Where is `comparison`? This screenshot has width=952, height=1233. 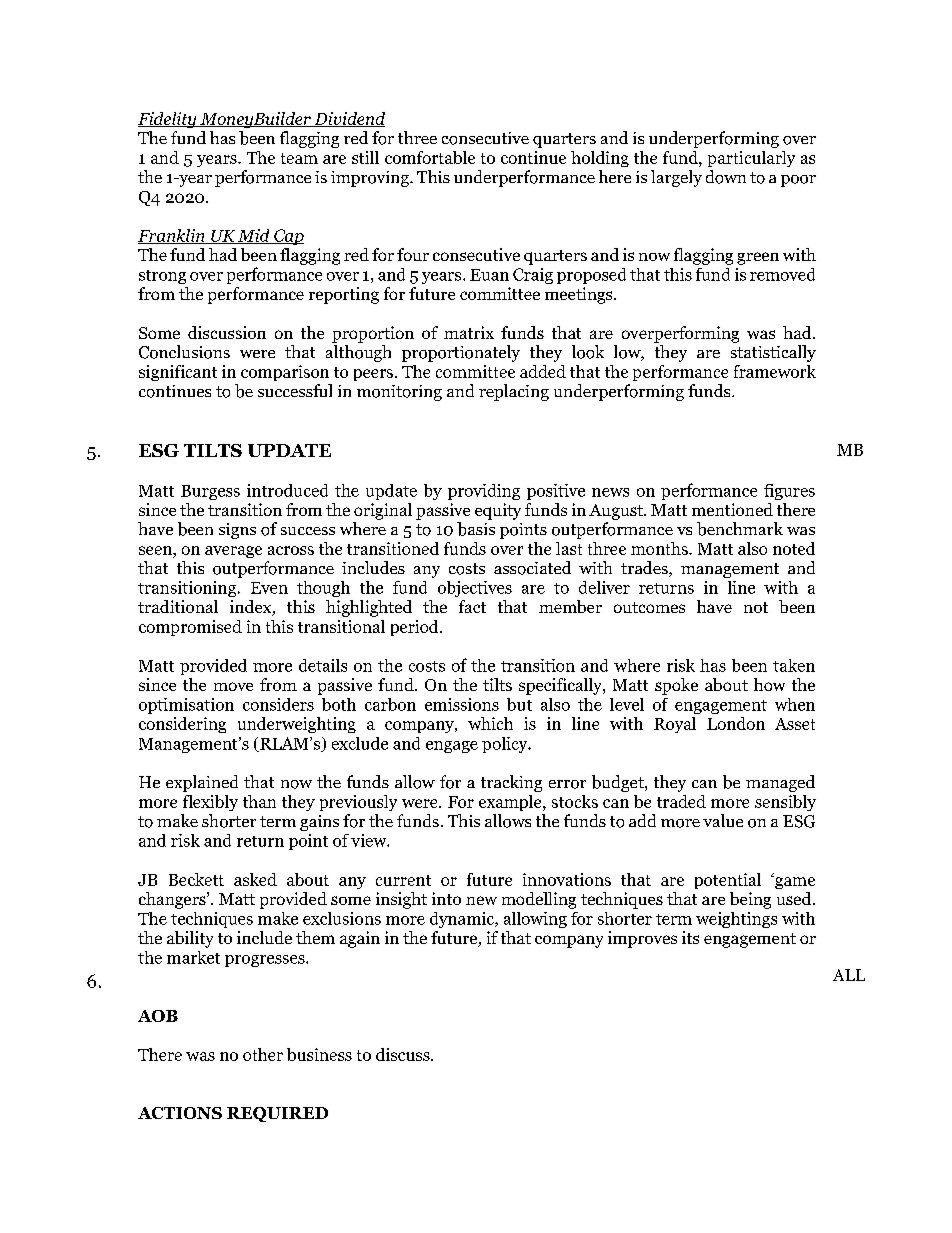
comparison is located at coordinates (285, 373).
